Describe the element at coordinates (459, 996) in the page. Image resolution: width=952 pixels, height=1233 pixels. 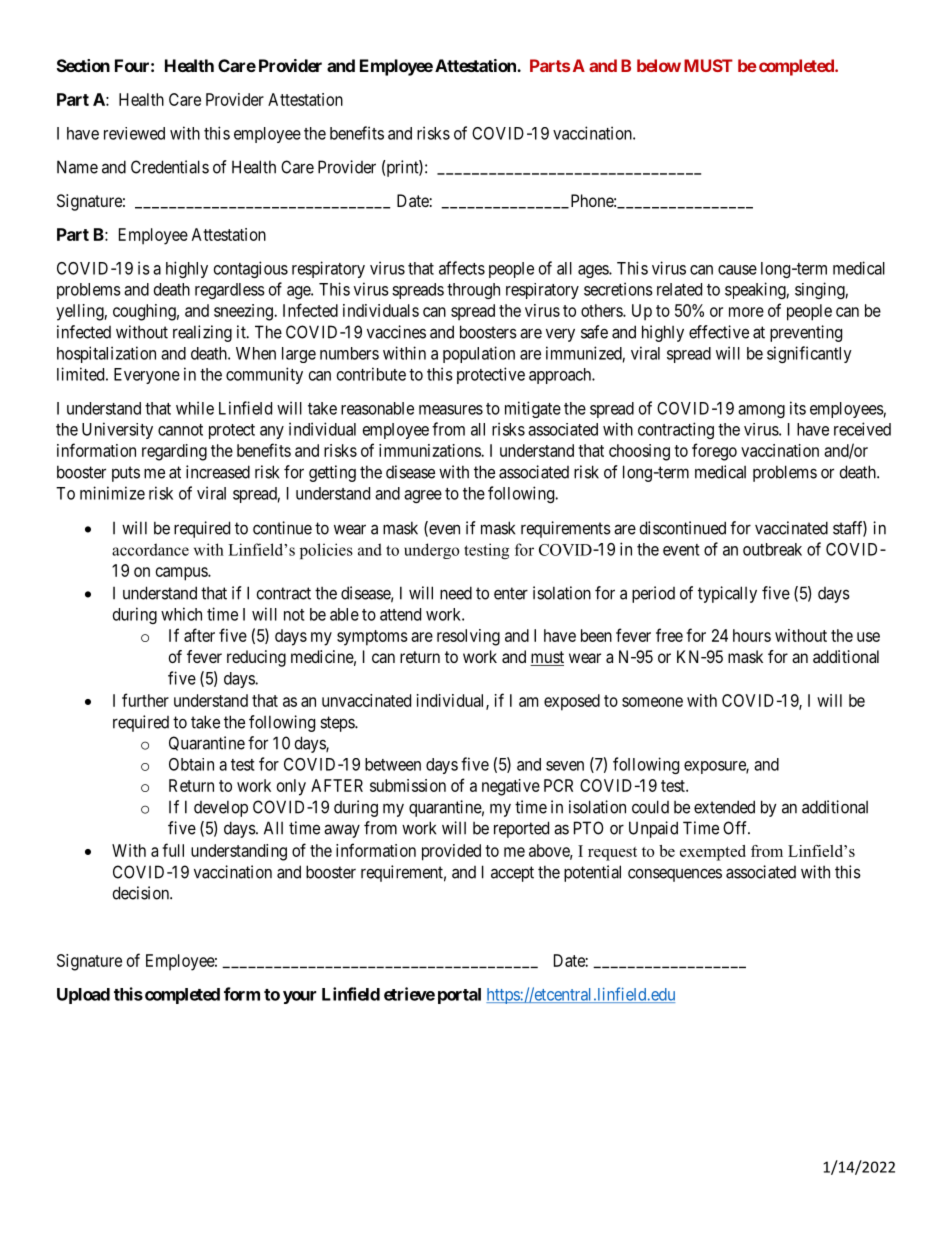
I see `portal` at that location.
